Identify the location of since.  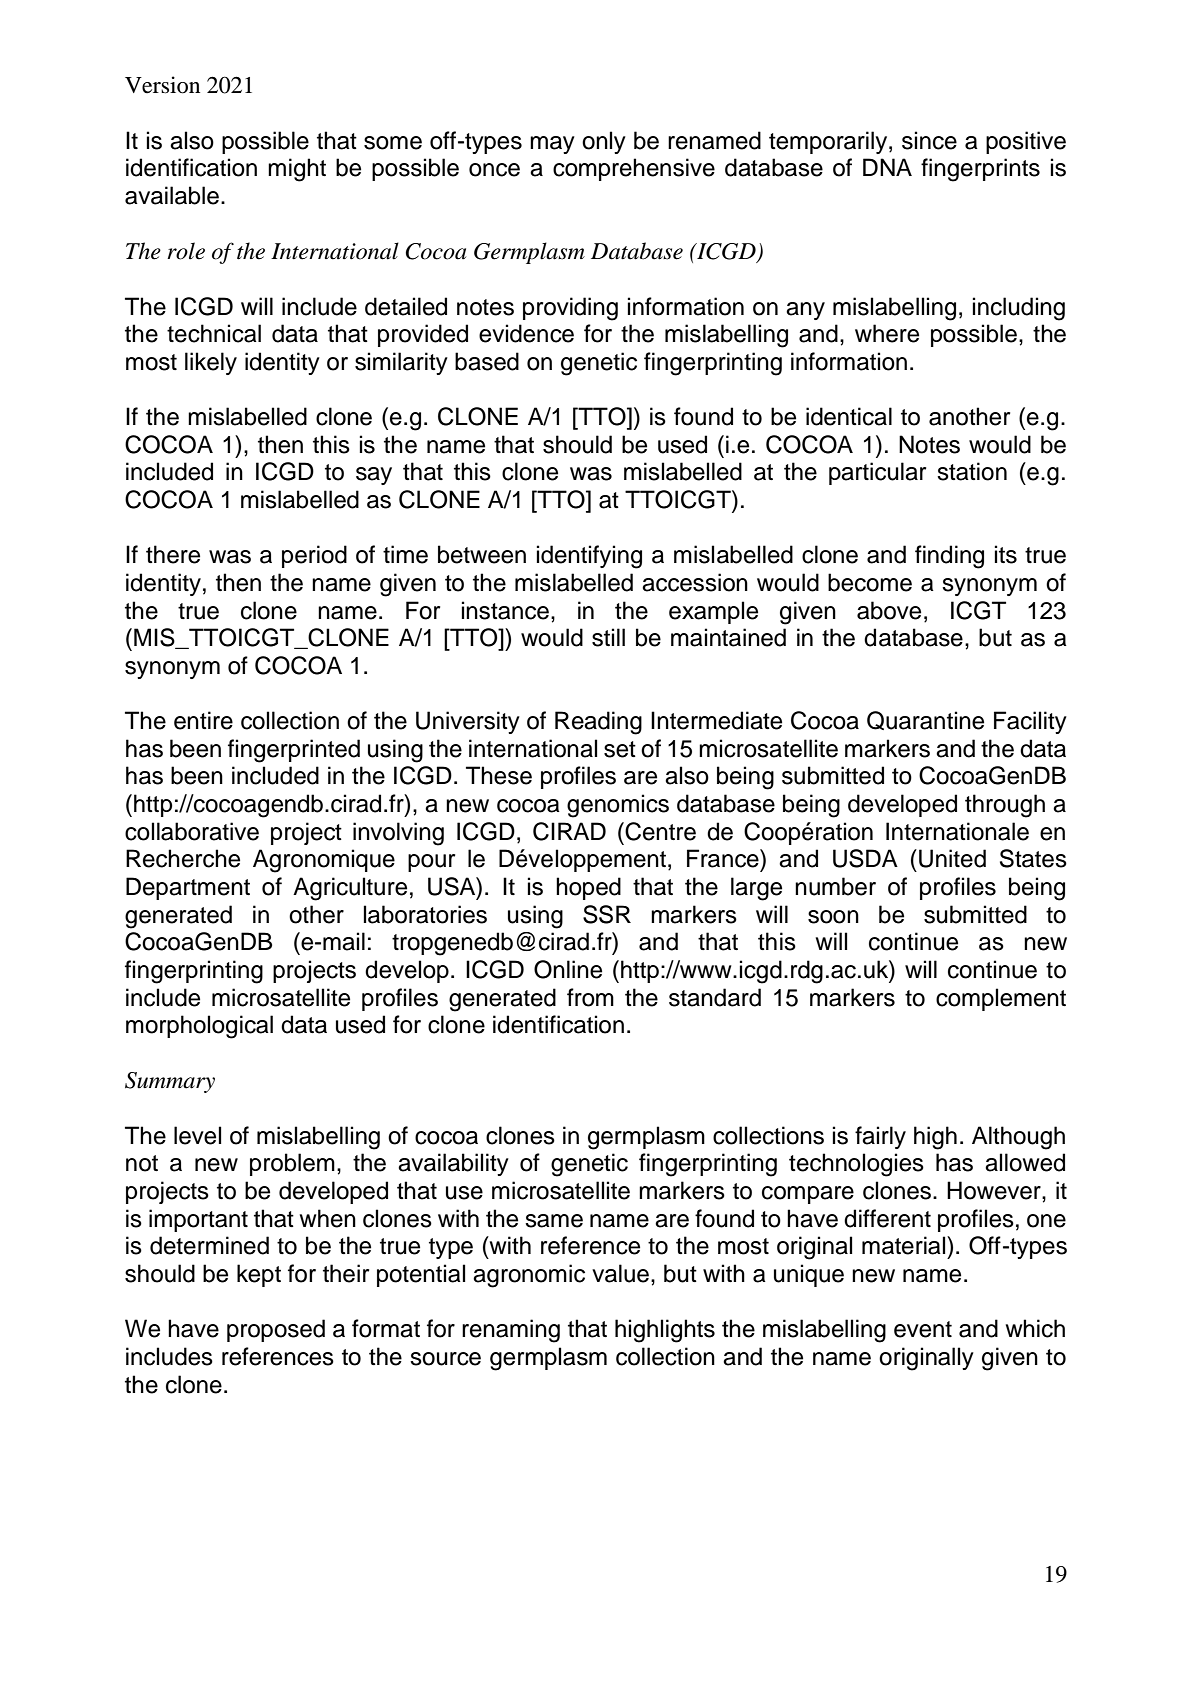
(929, 140).
